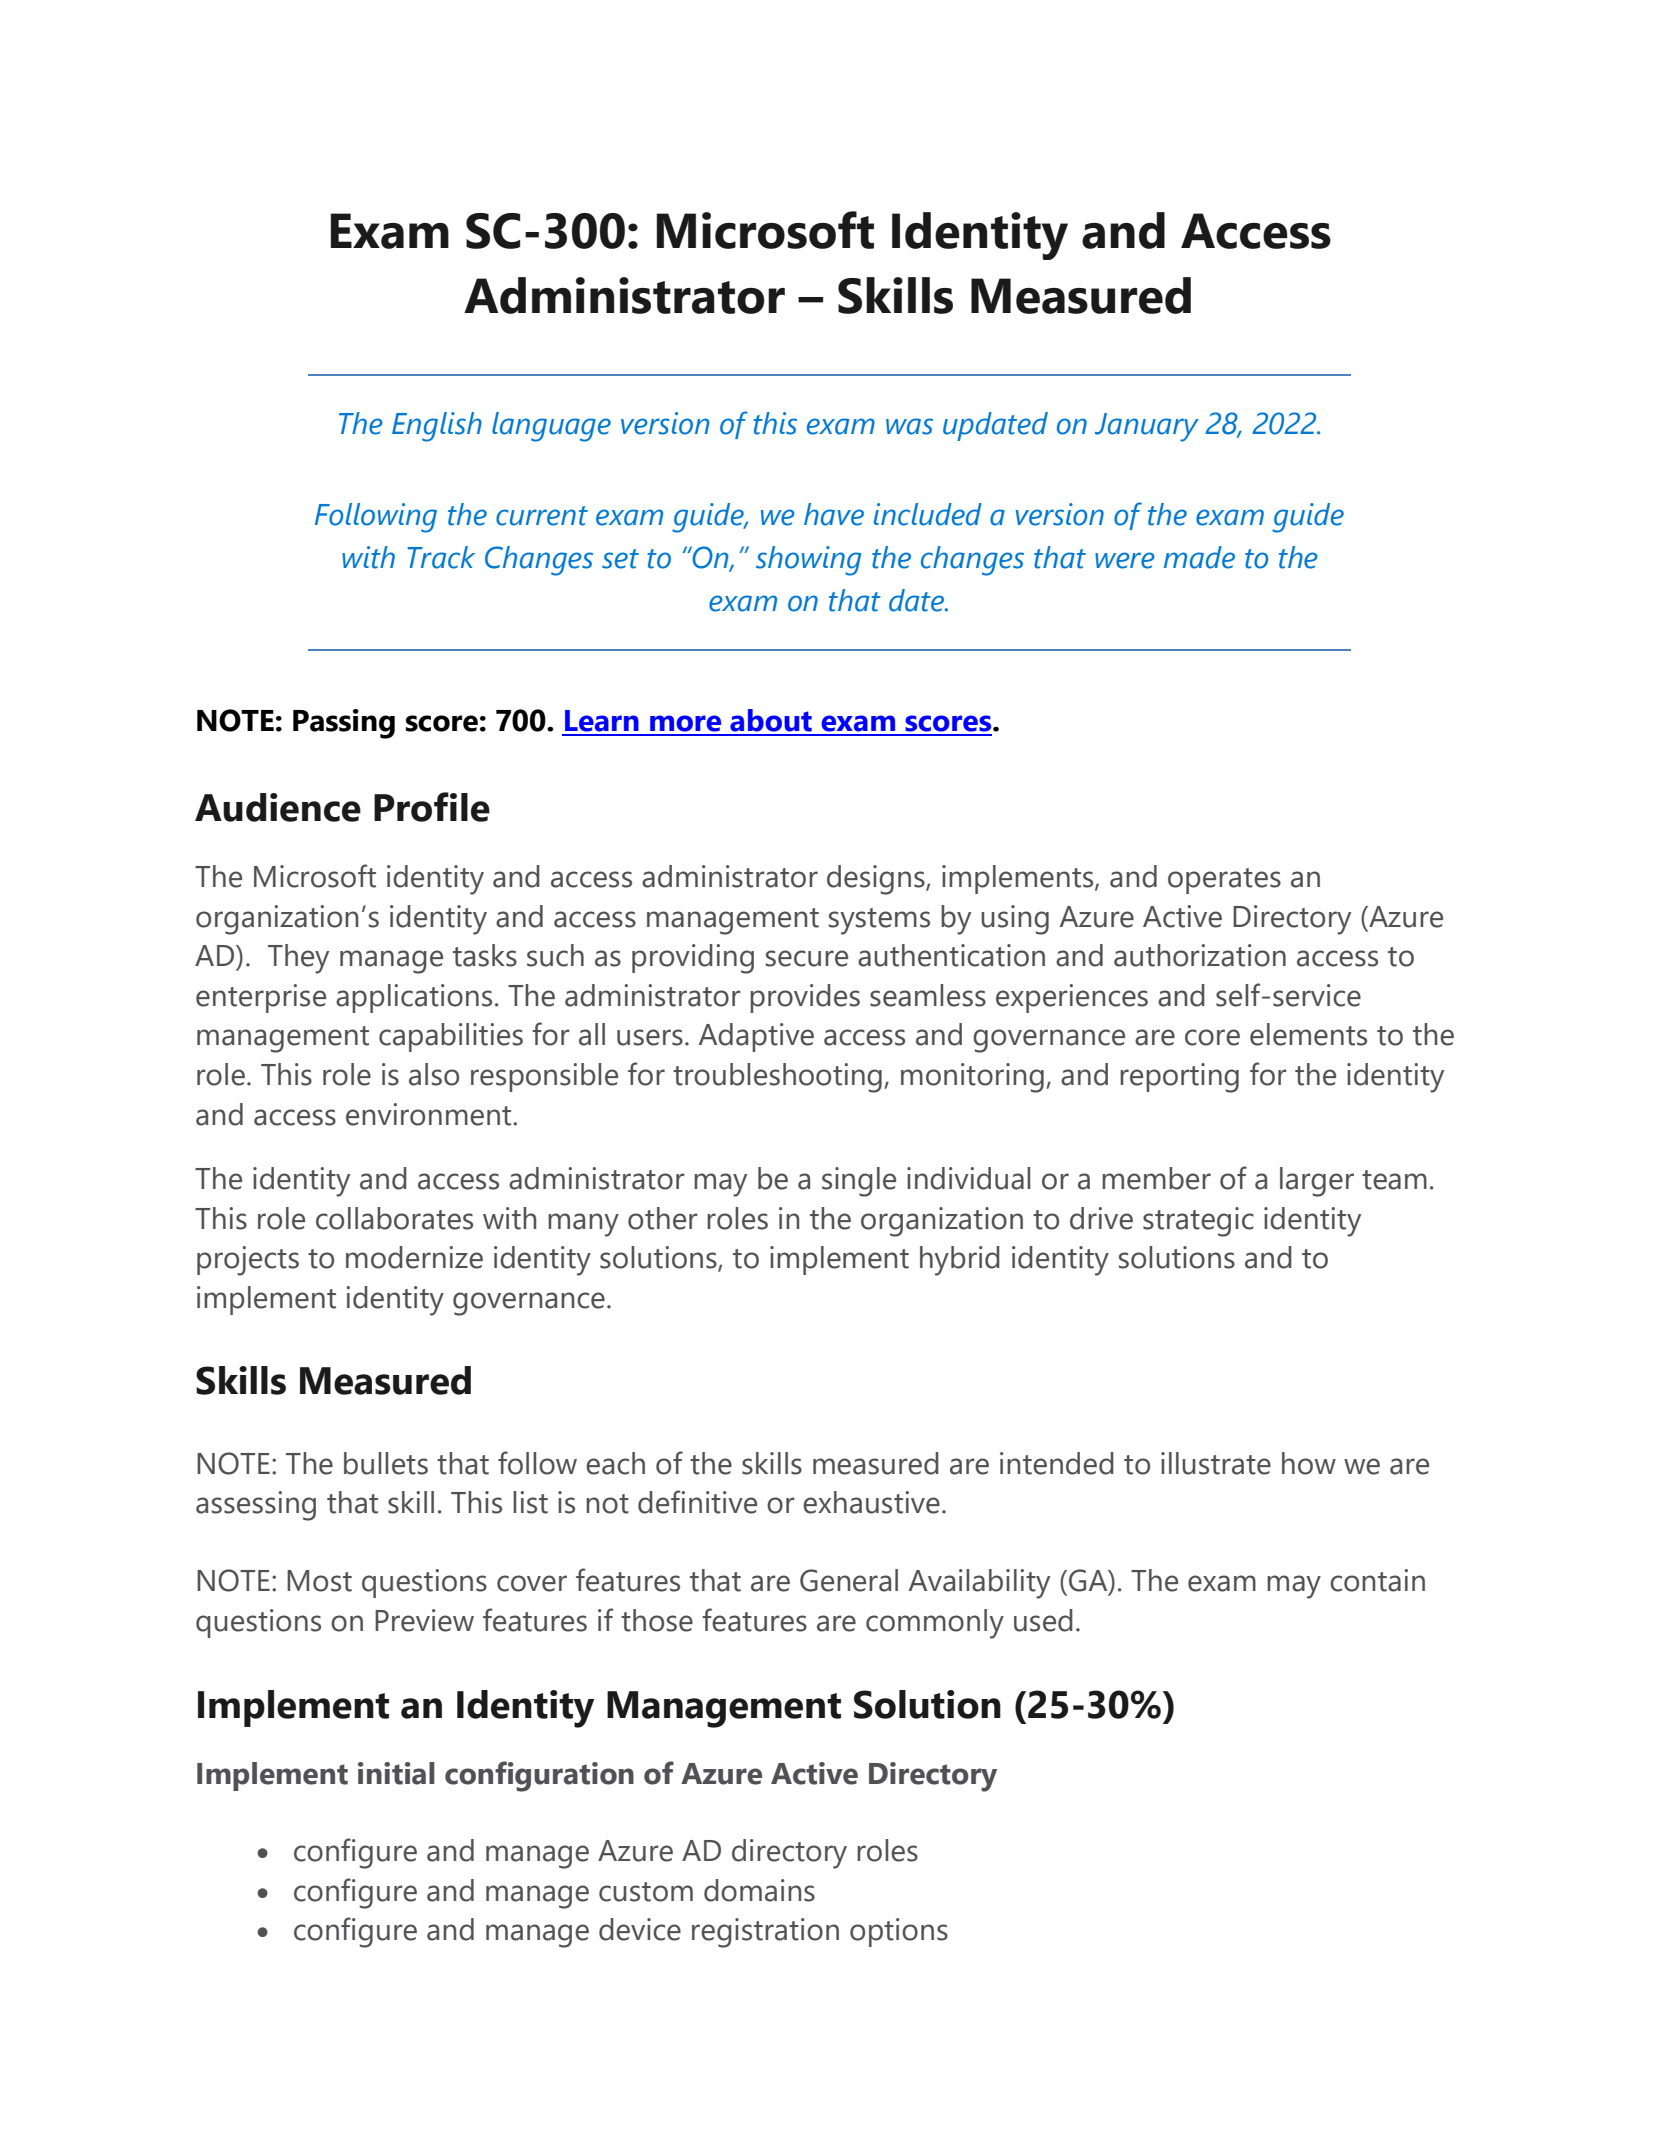 The height and width of the image is (2147, 1659). I want to click on collaborates, so click(394, 1218).
